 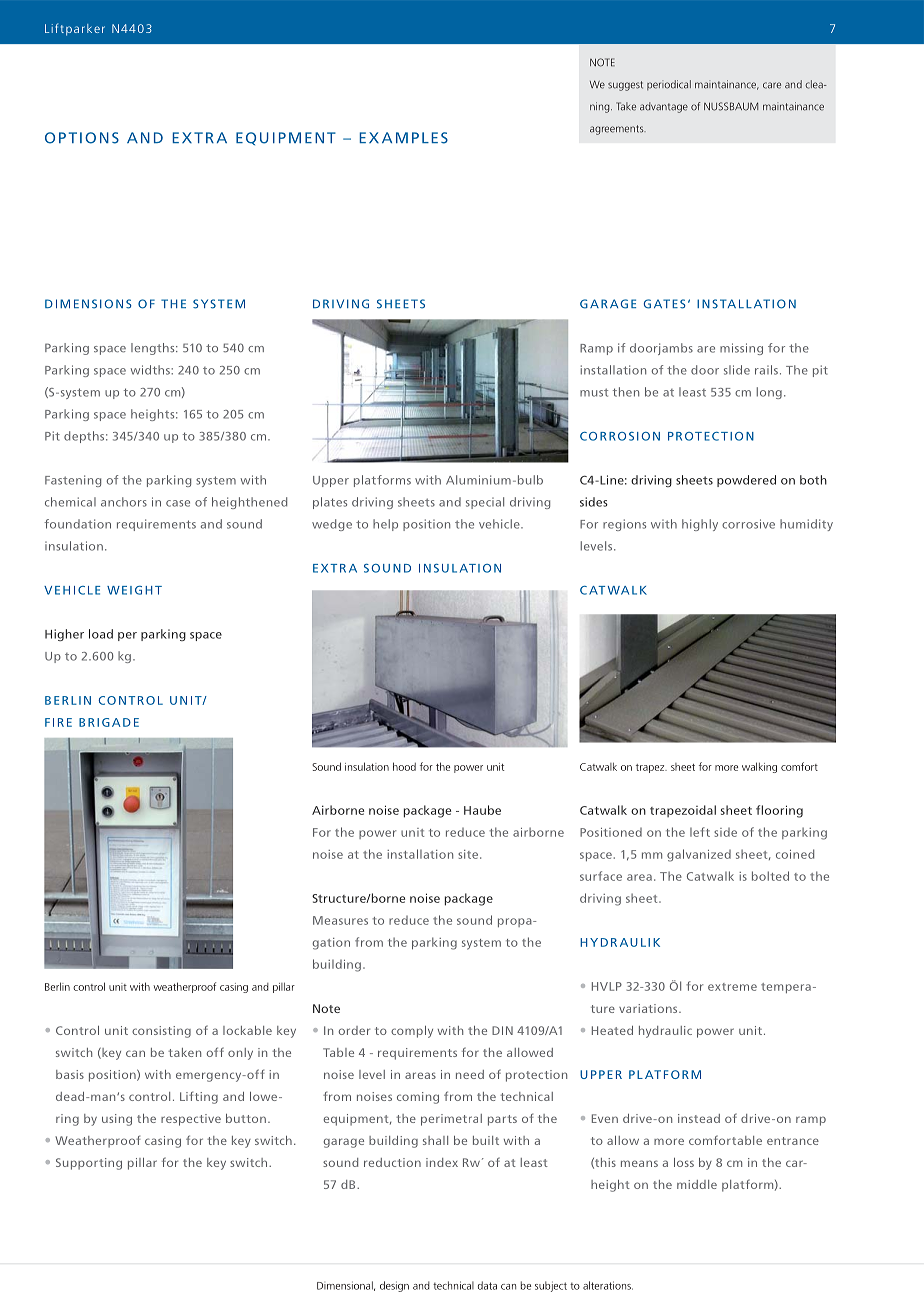 What do you see at coordinates (394, 1286) in the document?
I see `design` at bounding box center [394, 1286].
